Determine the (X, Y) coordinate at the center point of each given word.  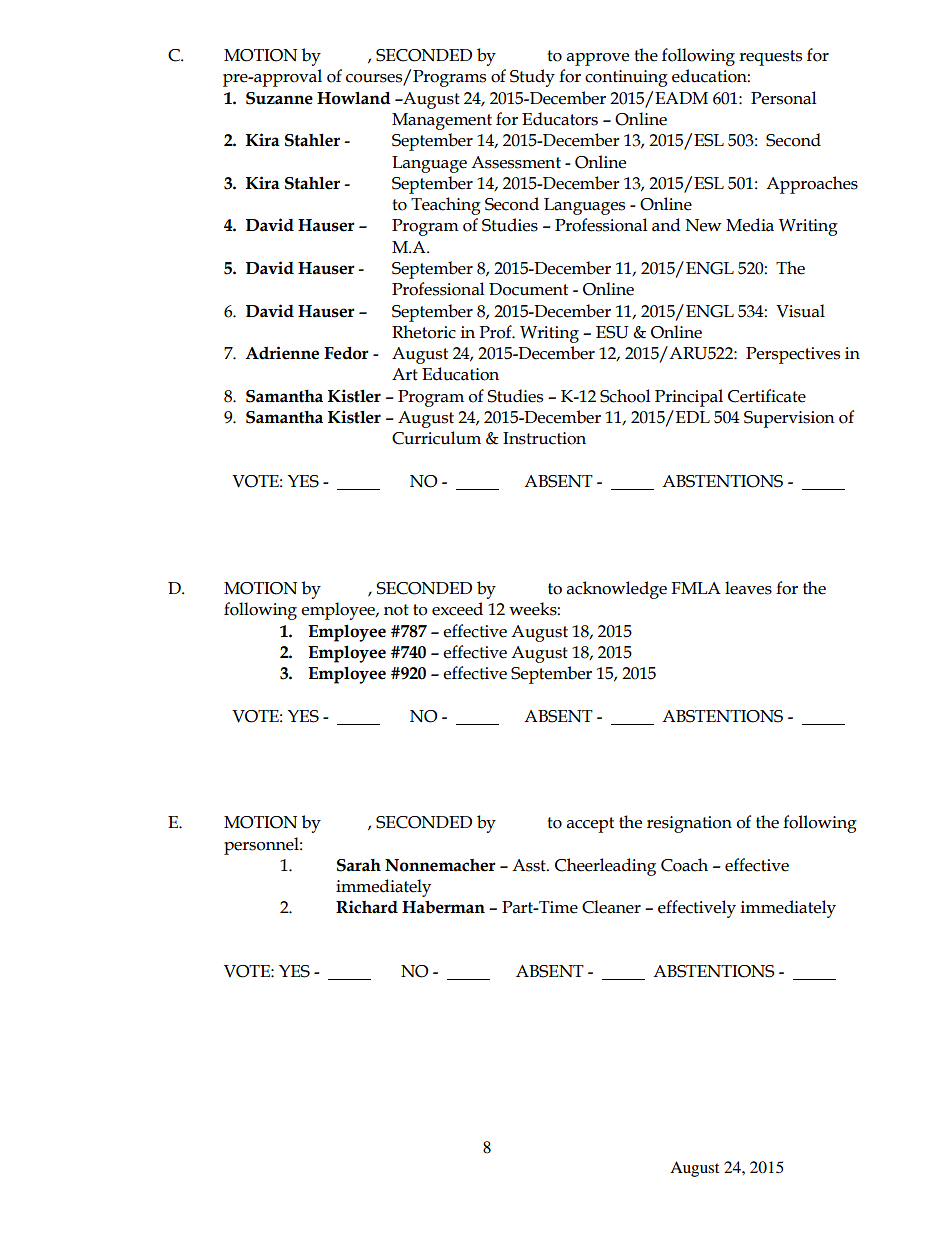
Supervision (789, 419)
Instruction (544, 438)
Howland (354, 98)
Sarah (359, 865)
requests (770, 58)
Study (532, 78)
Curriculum (436, 438)
